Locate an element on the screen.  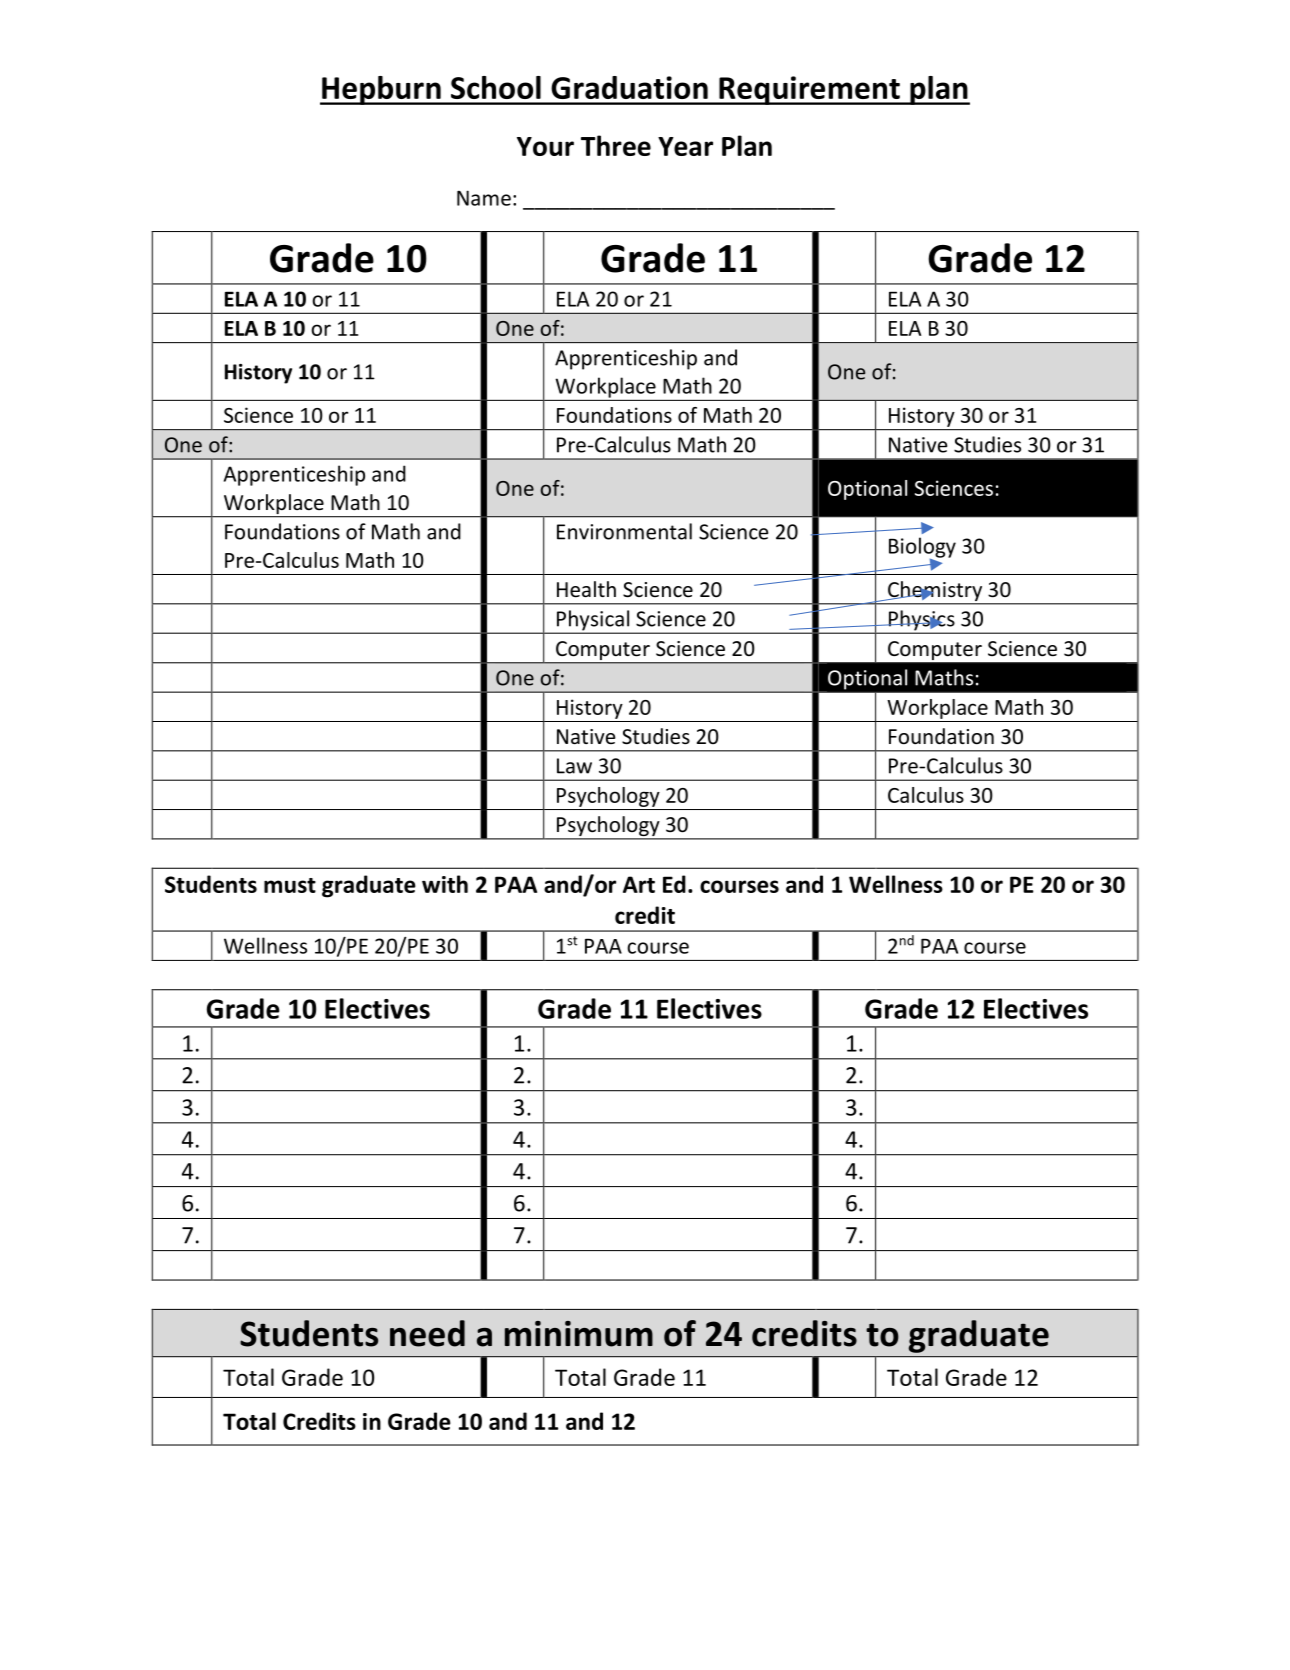
need is located at coordinates (427, 1333).
